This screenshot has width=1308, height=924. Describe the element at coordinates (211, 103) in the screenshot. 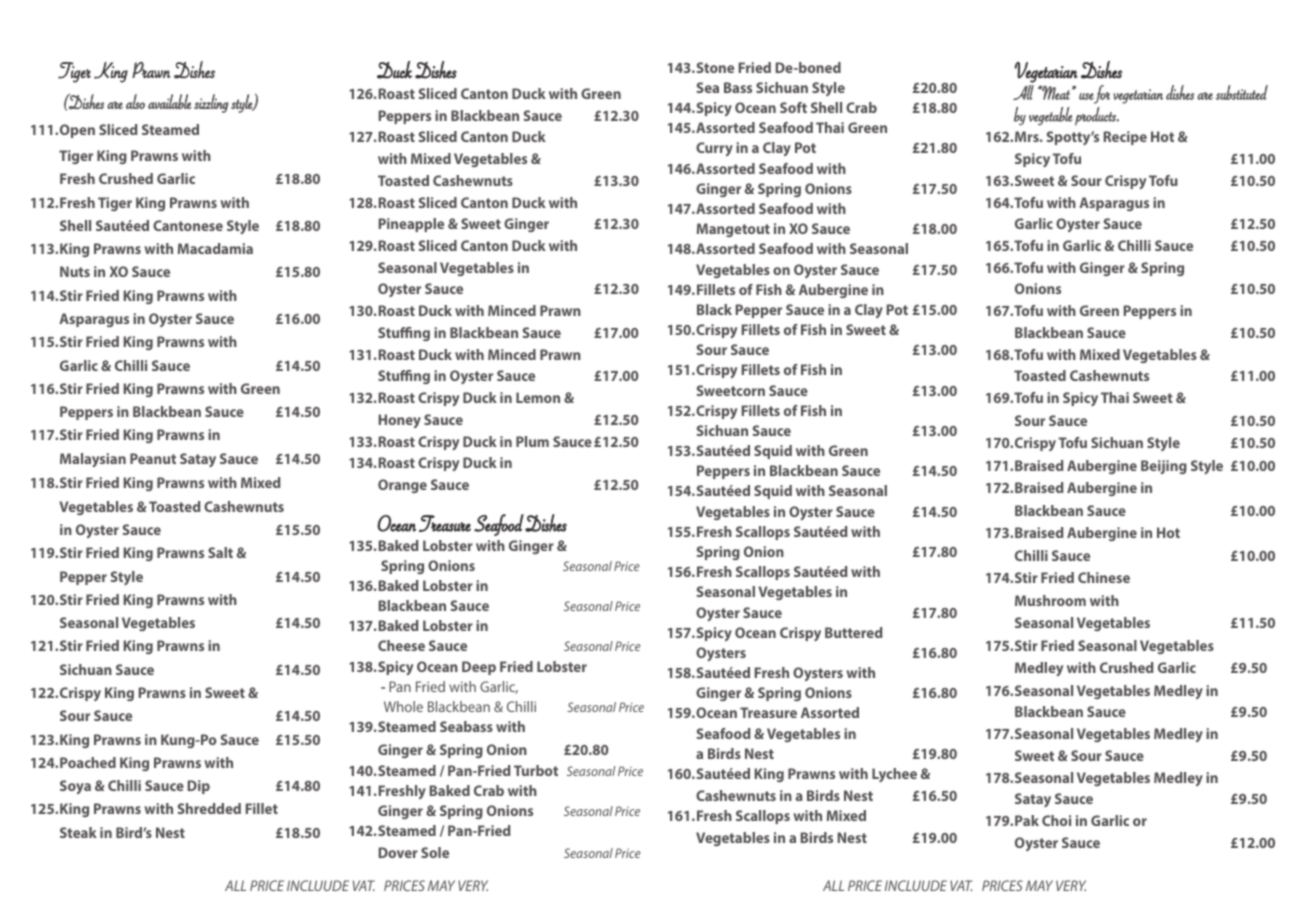

I see `sizzling` at that location.
